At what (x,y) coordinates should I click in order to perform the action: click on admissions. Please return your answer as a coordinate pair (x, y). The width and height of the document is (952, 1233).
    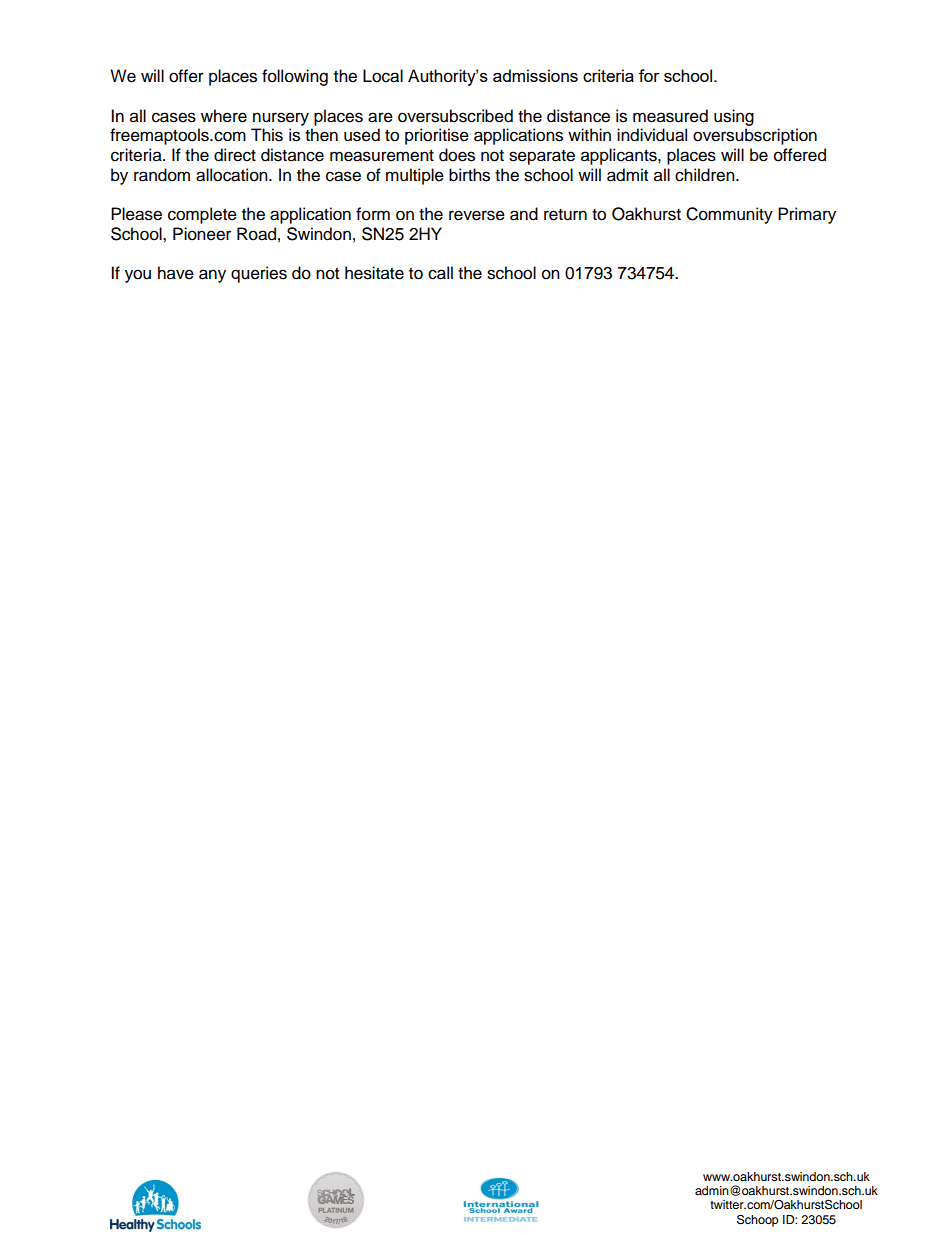
    Looking at the image, I should click on (535, 75).
